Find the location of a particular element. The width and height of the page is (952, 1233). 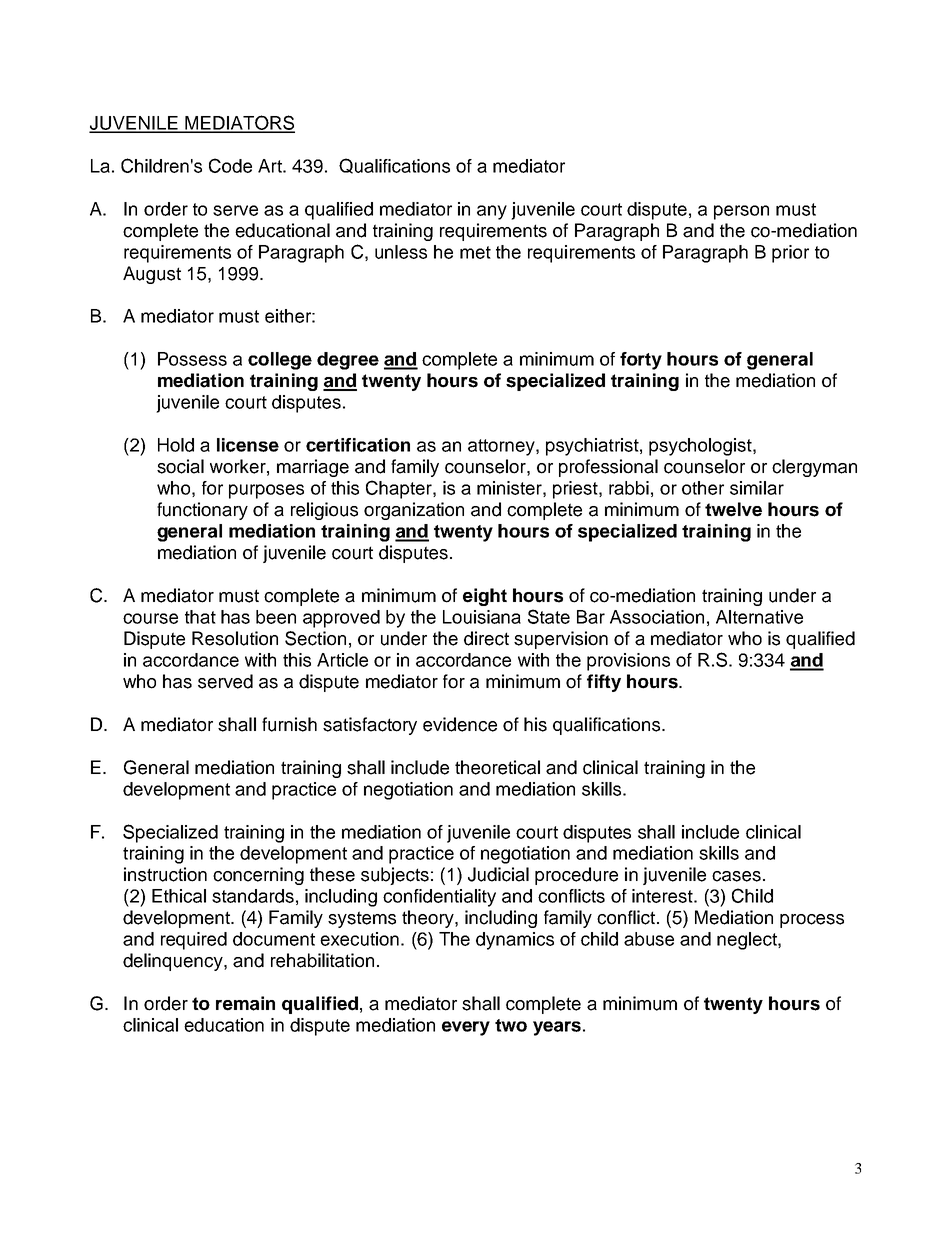

Alternative is located at coordinates (759, 617).
